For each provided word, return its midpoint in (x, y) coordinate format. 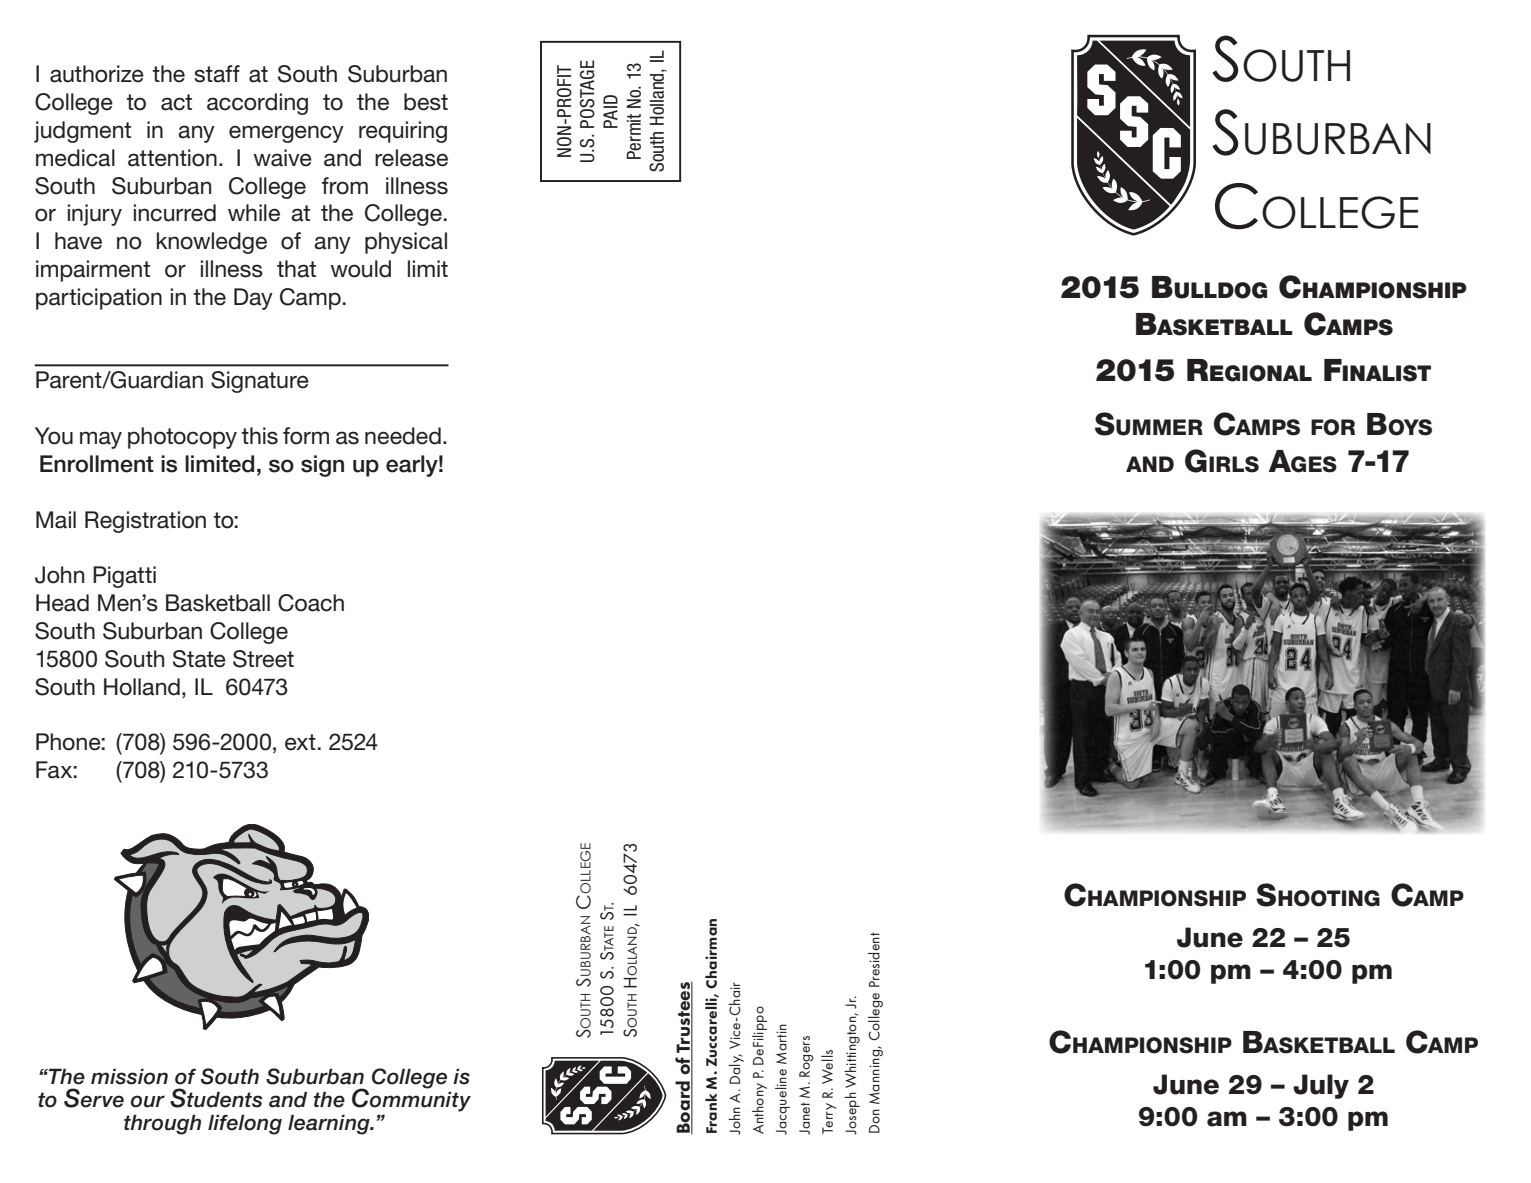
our (148, 1101)
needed (403, 436)
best (426, 102)
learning (330, 1125)
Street (263, 659)
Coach (311, 603)
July (1321, 1086)
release (411, 158)
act (176, 102)
